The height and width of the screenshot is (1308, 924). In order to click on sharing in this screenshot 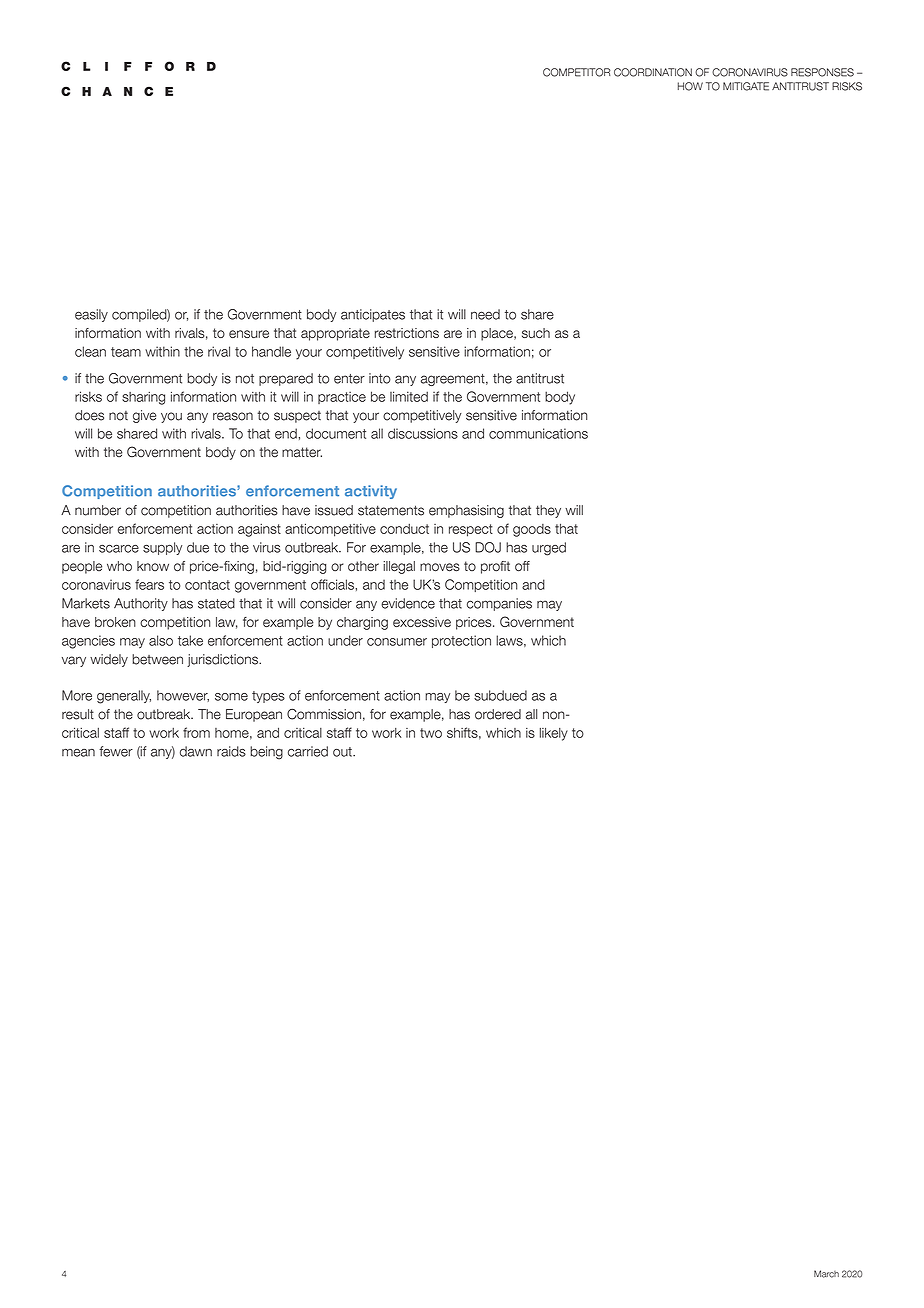, I will do `click(143, 398)`.
